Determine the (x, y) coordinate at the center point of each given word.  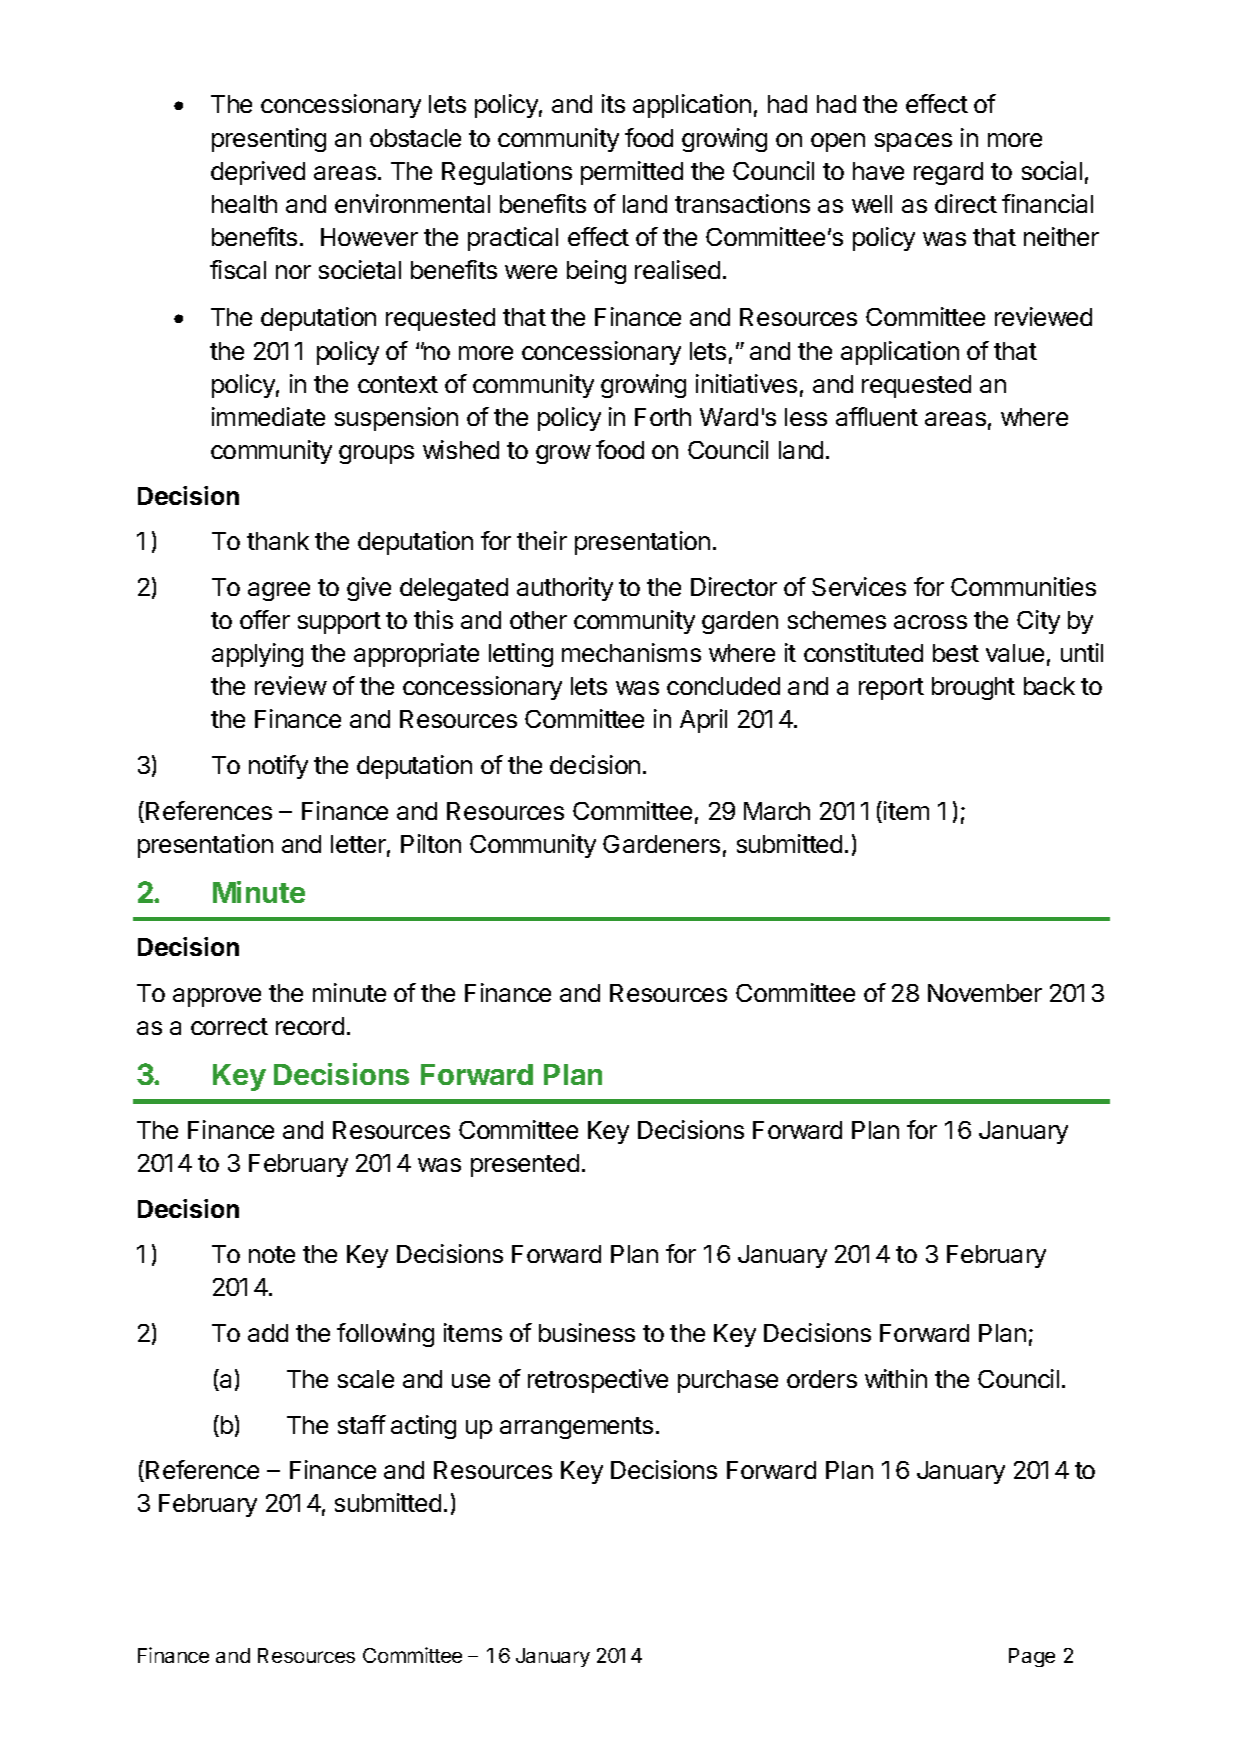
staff (362, 1424)
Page (1032, 1657)
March (777, 811)
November (985, 993)
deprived (258, 173)
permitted (632, 173)
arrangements (576, 1428)
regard (948, 173)
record (310, 1026)
